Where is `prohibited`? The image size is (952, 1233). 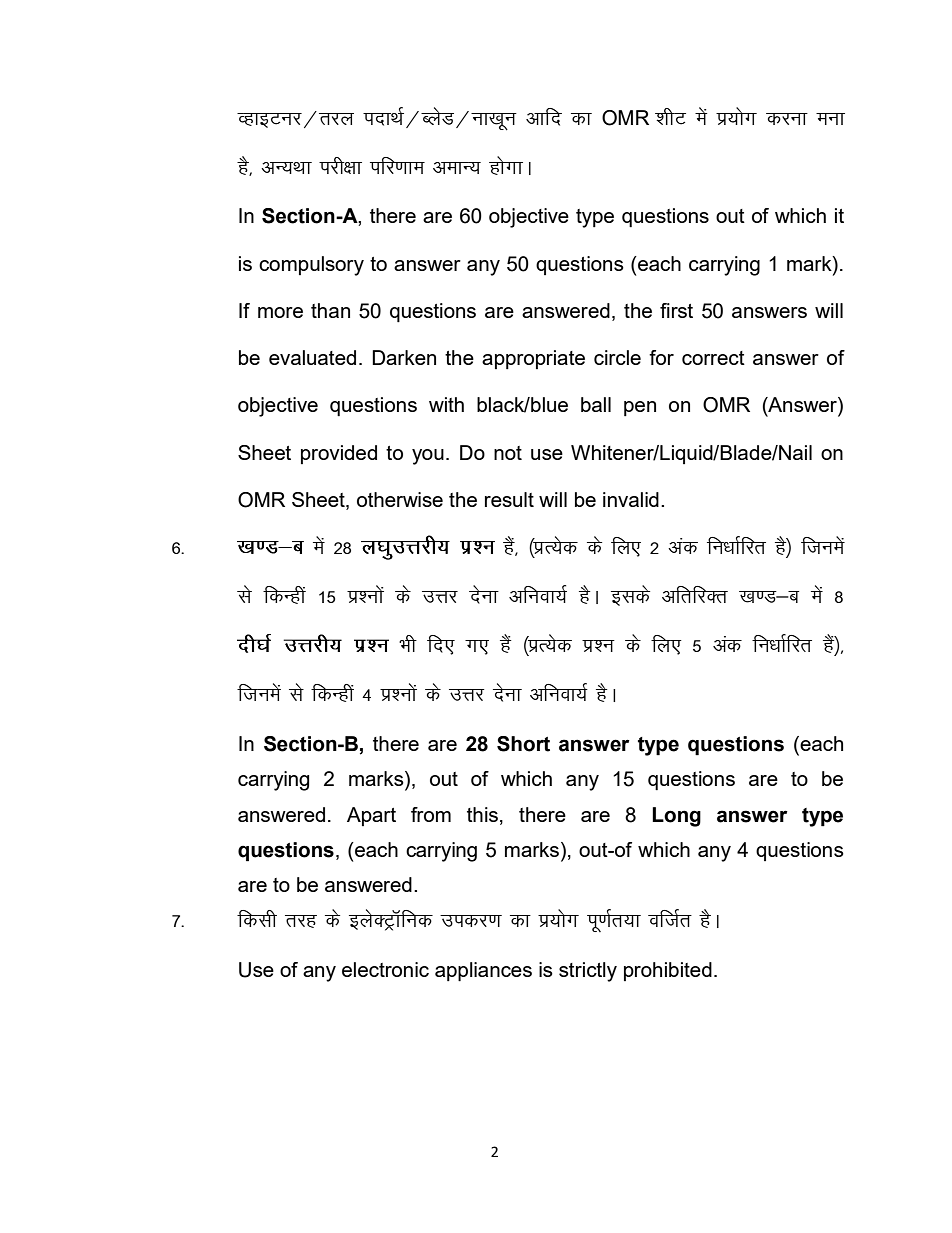 prohibited is located at coordinates (668, 971).
